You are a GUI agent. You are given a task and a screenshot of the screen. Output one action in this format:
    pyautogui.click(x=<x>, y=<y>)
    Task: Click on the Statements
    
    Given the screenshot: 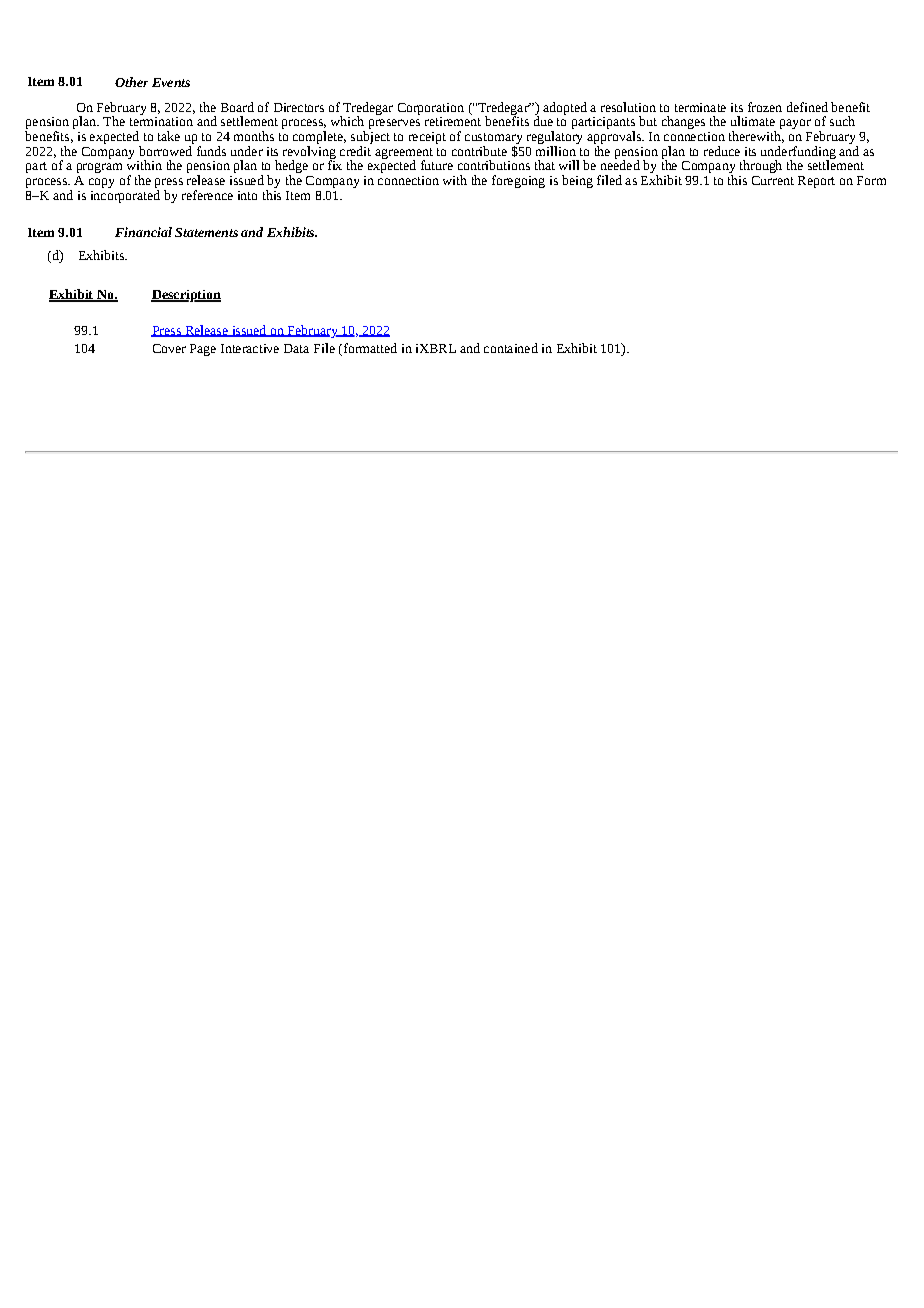 What is the action you would take?
    pyautogui.click(x=206, y=232)
